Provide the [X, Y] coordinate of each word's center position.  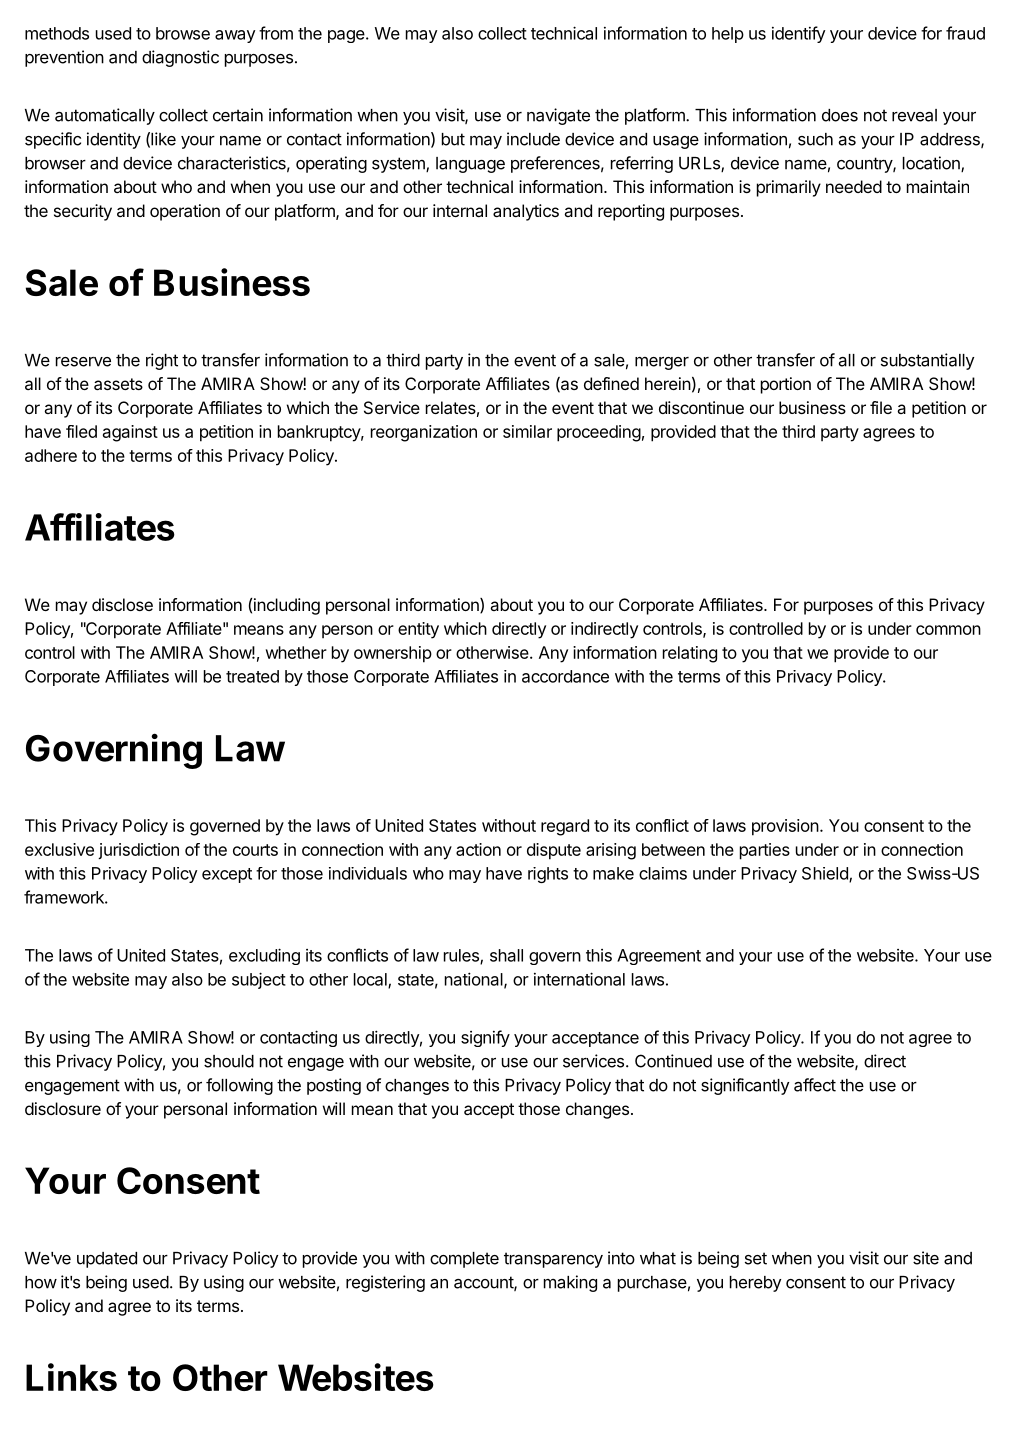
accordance [565, 676]
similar [527, 431]
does [840, 115]
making [570, 1283]
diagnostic [180, 58]
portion [786, 385]
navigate [558, 116]
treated [252, 676]
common [948, 630]
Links [71, 1377]
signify [485, 1038]
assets [118, 384]
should [229, 1061]
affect [815, 1085]
